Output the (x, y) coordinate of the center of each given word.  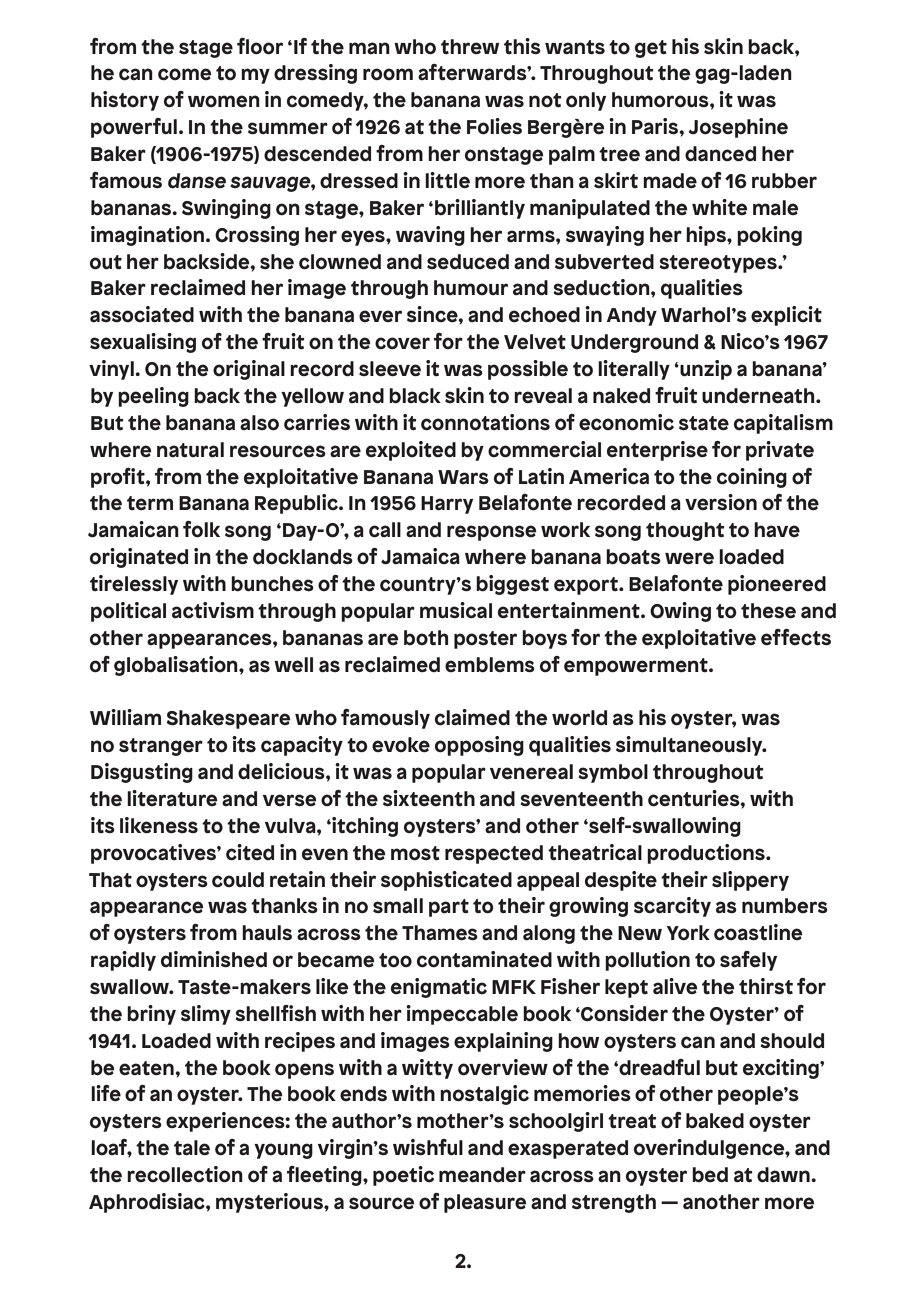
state (704, 423)
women (224, 101)
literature (172, 798)
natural (190, 450)
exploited (411, 451)
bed (710, 1175)
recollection (185, 1174)
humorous (661, 100)
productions (707, 854)
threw (470, 47)
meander (482, 1175)
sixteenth (429, 798)
